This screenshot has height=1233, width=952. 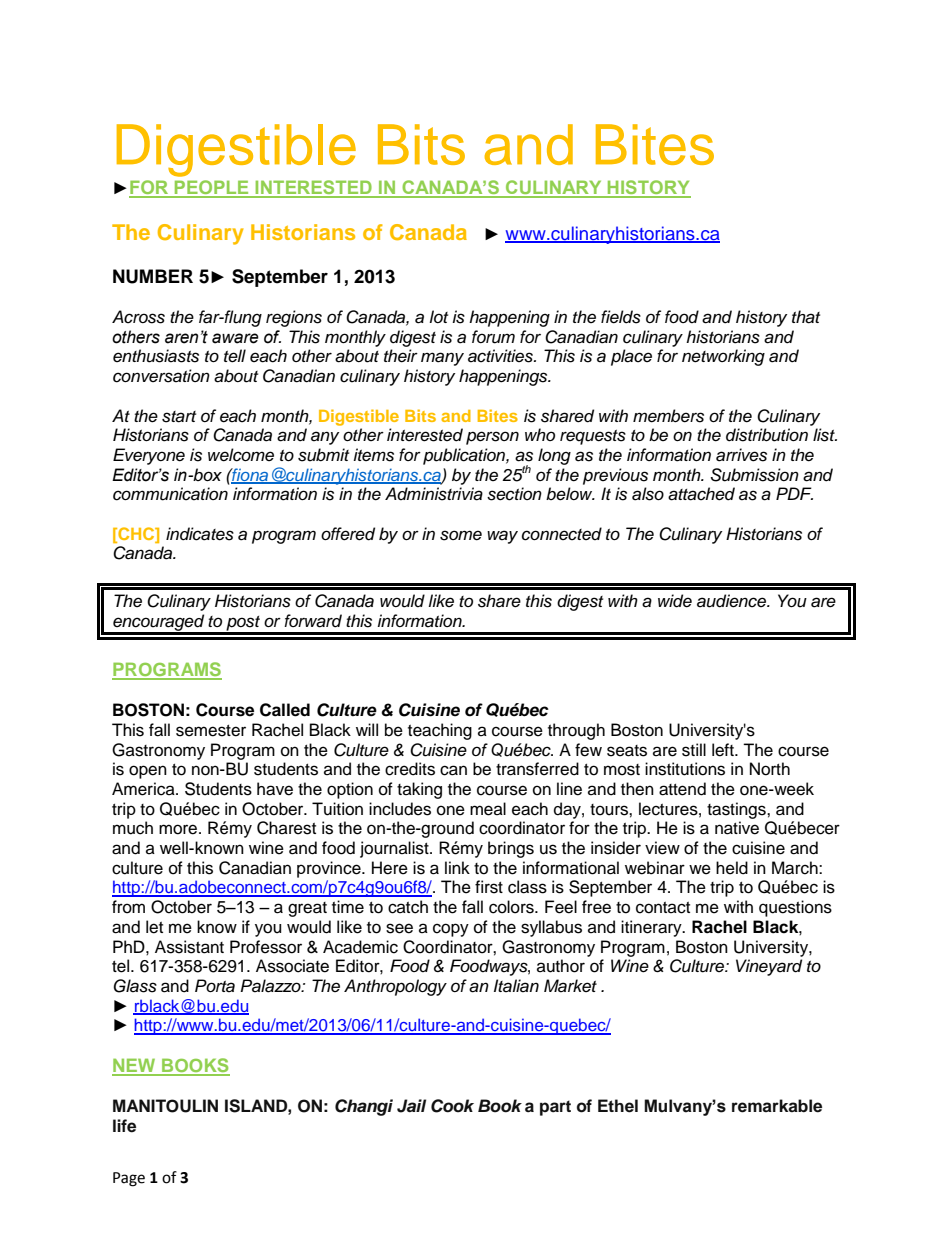 I want to click on Assistant, so click(x=189, y=947).
